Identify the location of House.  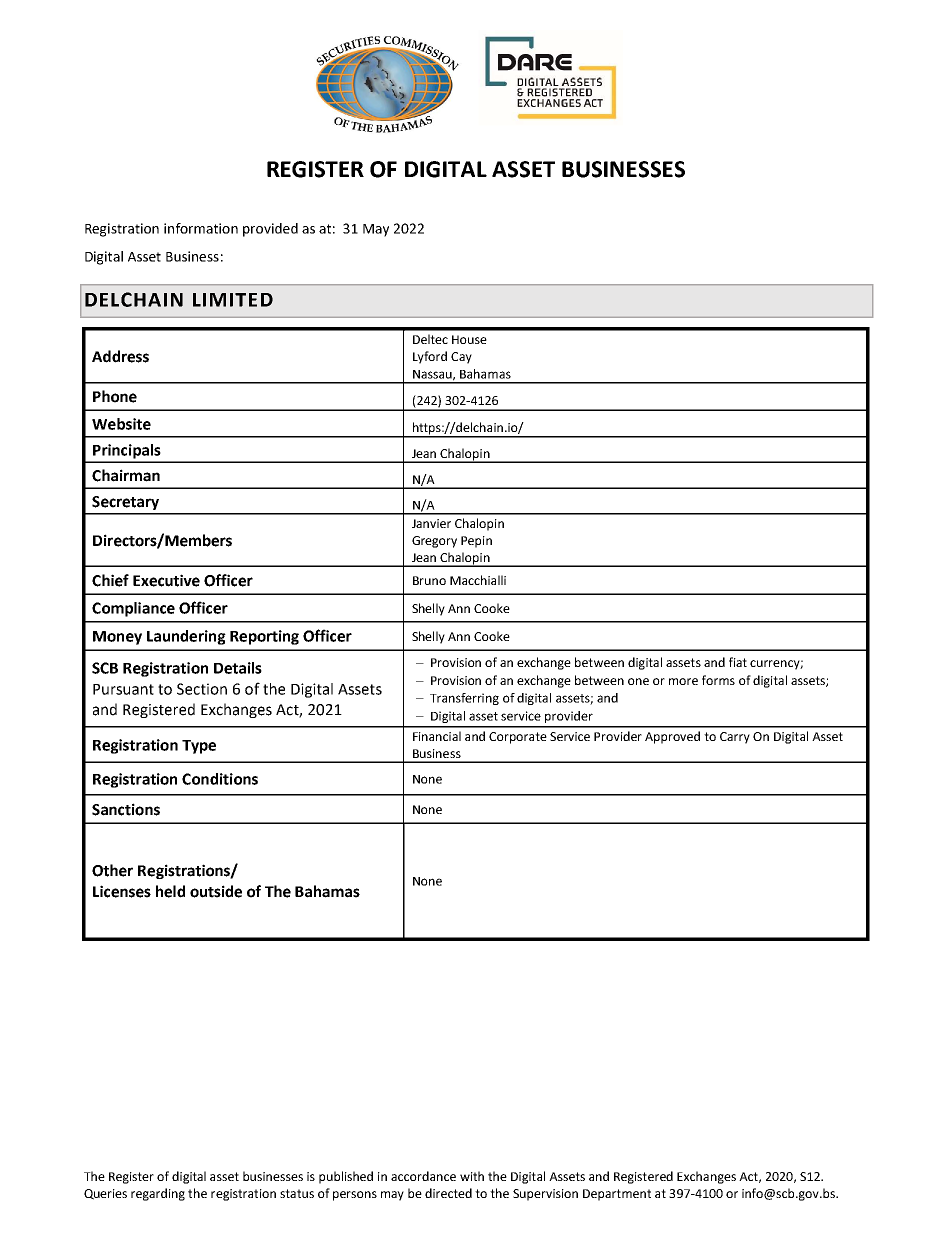
(469, 339).
